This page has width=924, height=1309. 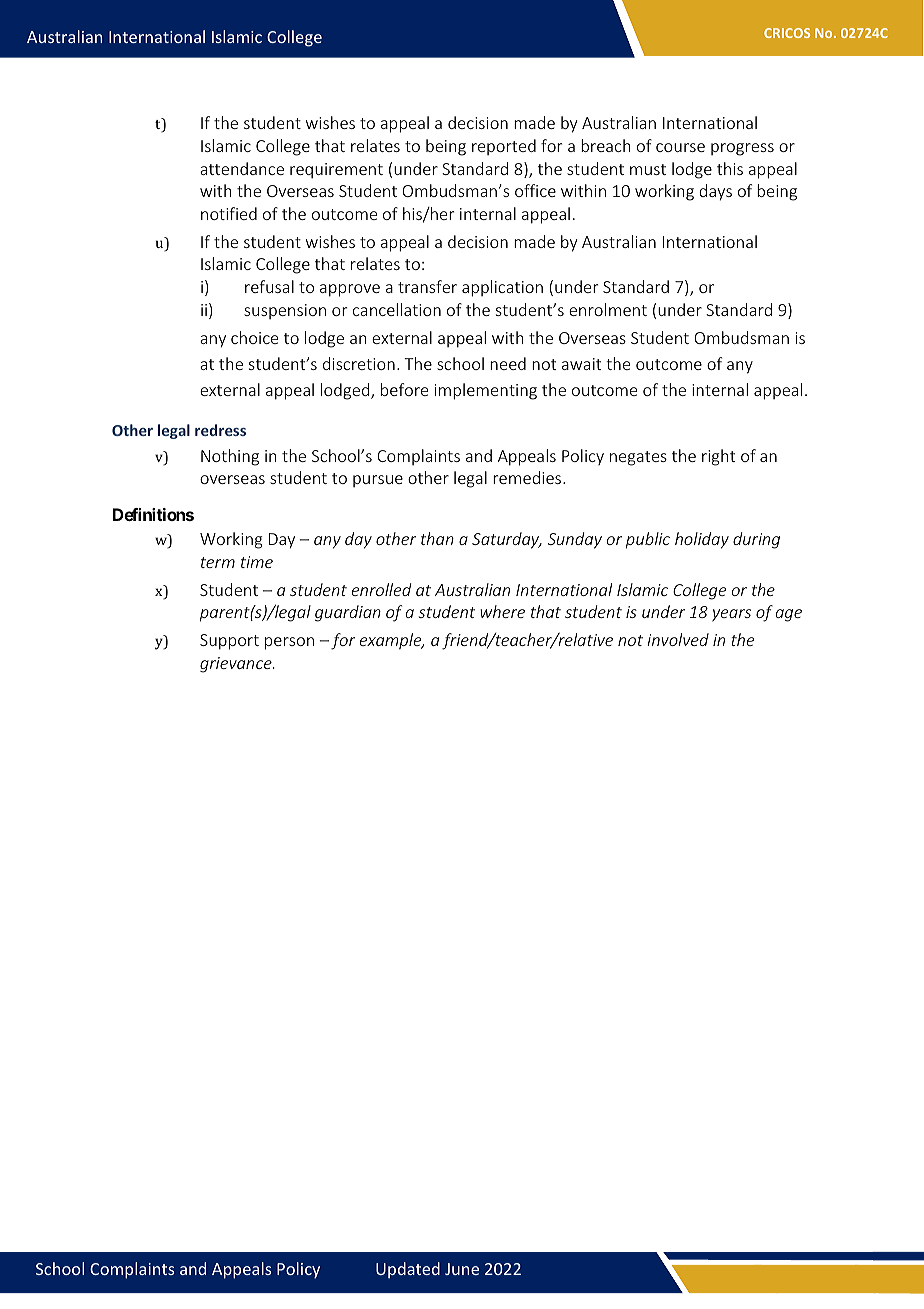 What do you see at coordinates (237, 665) in the page?
I see `grievance` at bounding box center [237, 665].
